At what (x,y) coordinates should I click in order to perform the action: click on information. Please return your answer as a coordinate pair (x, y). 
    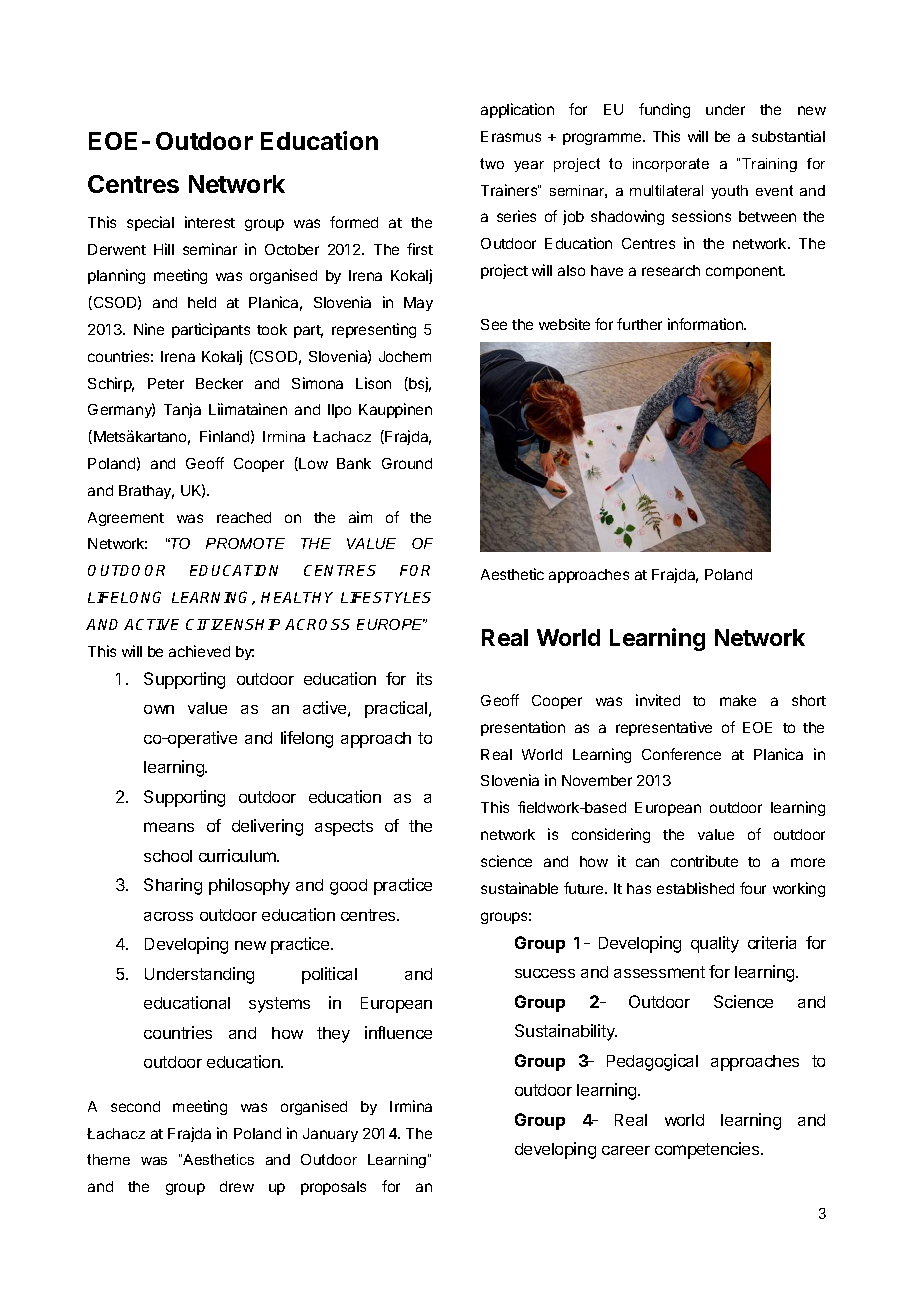
    Looking at the image, I should click on (706, 324).
